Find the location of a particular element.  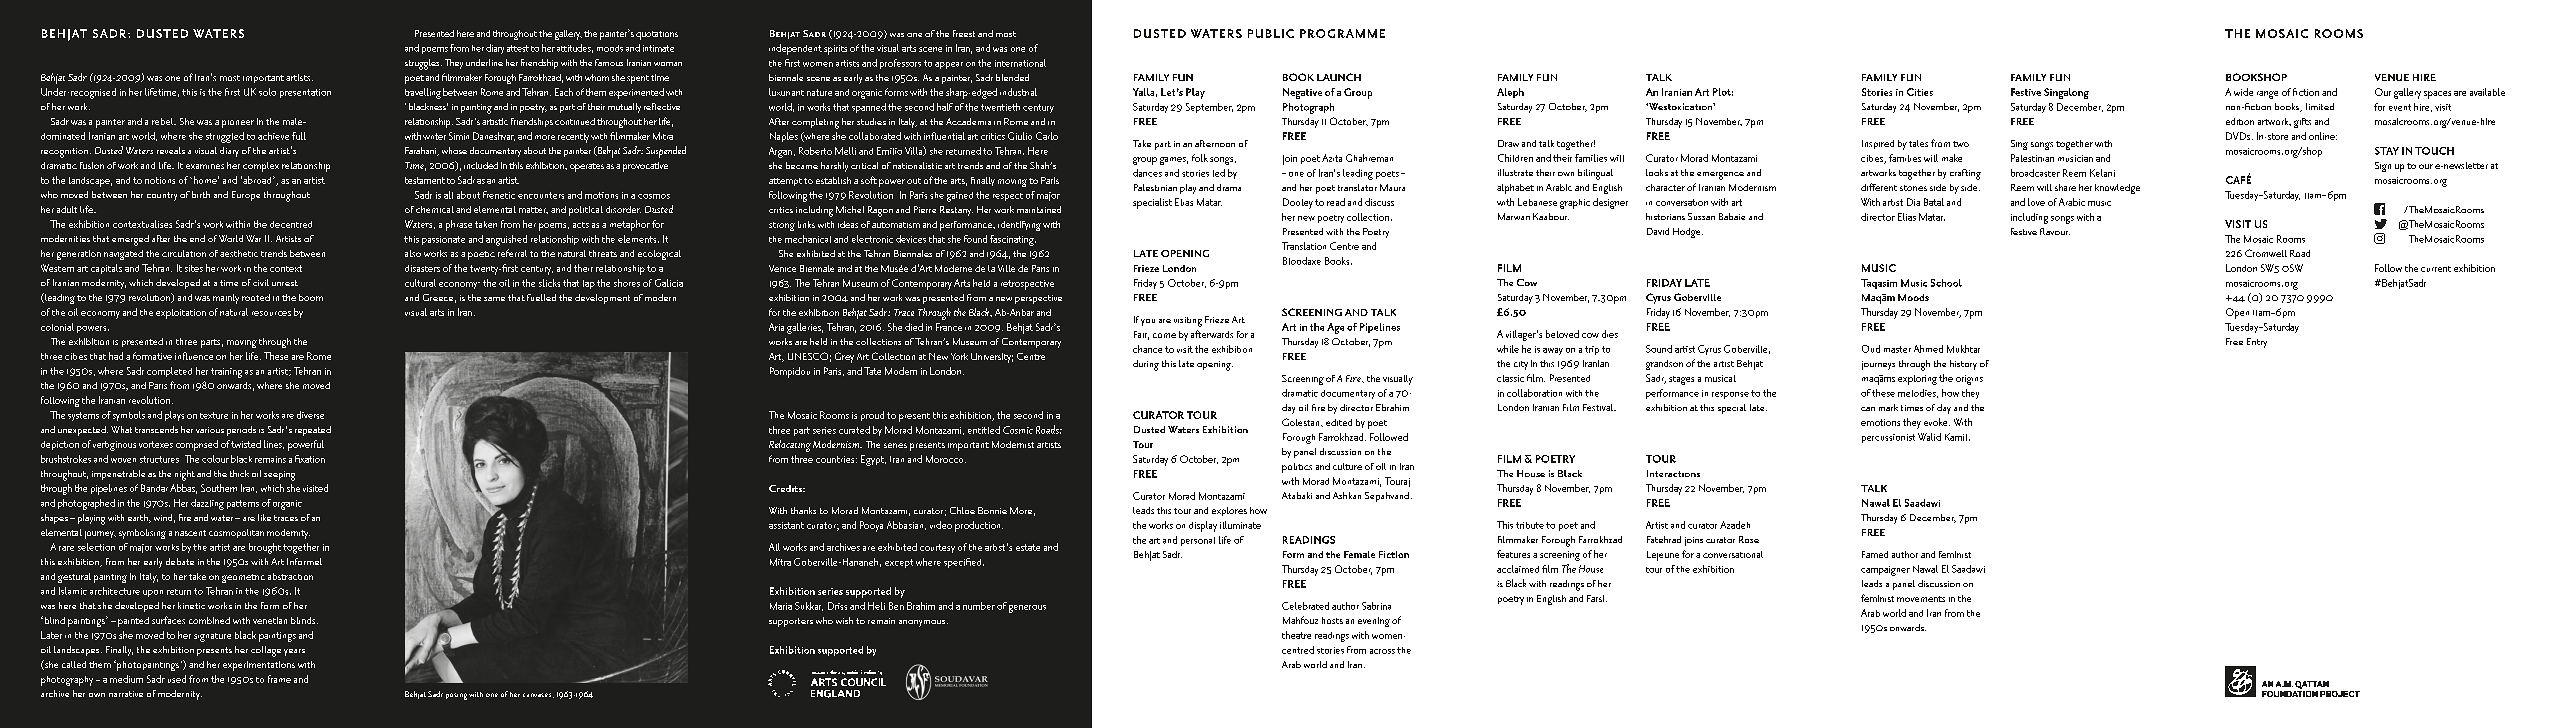

wide is located at coordinates (2243, 92).
